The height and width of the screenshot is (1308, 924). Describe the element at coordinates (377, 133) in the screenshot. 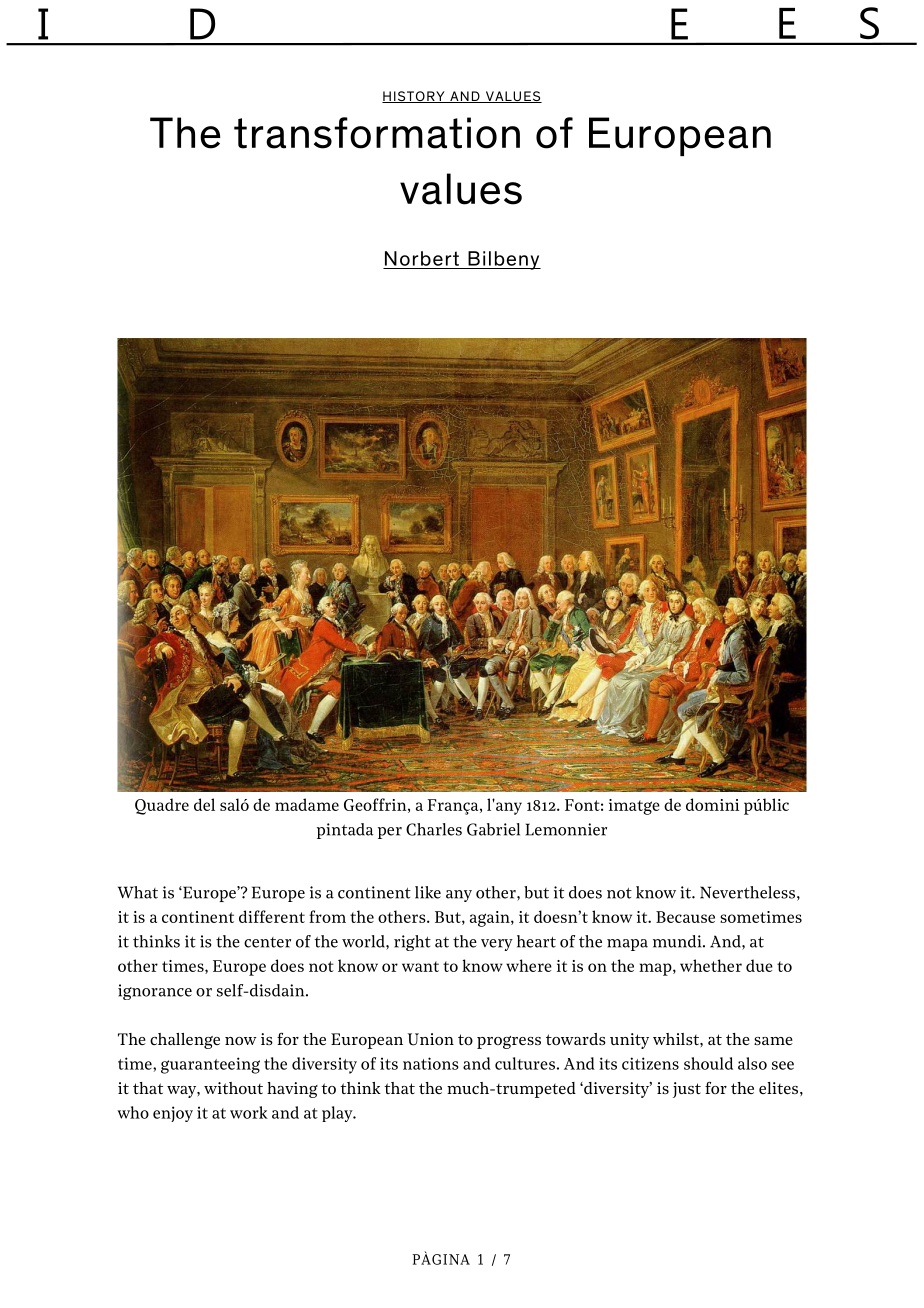

I see `transformation` at that location.
